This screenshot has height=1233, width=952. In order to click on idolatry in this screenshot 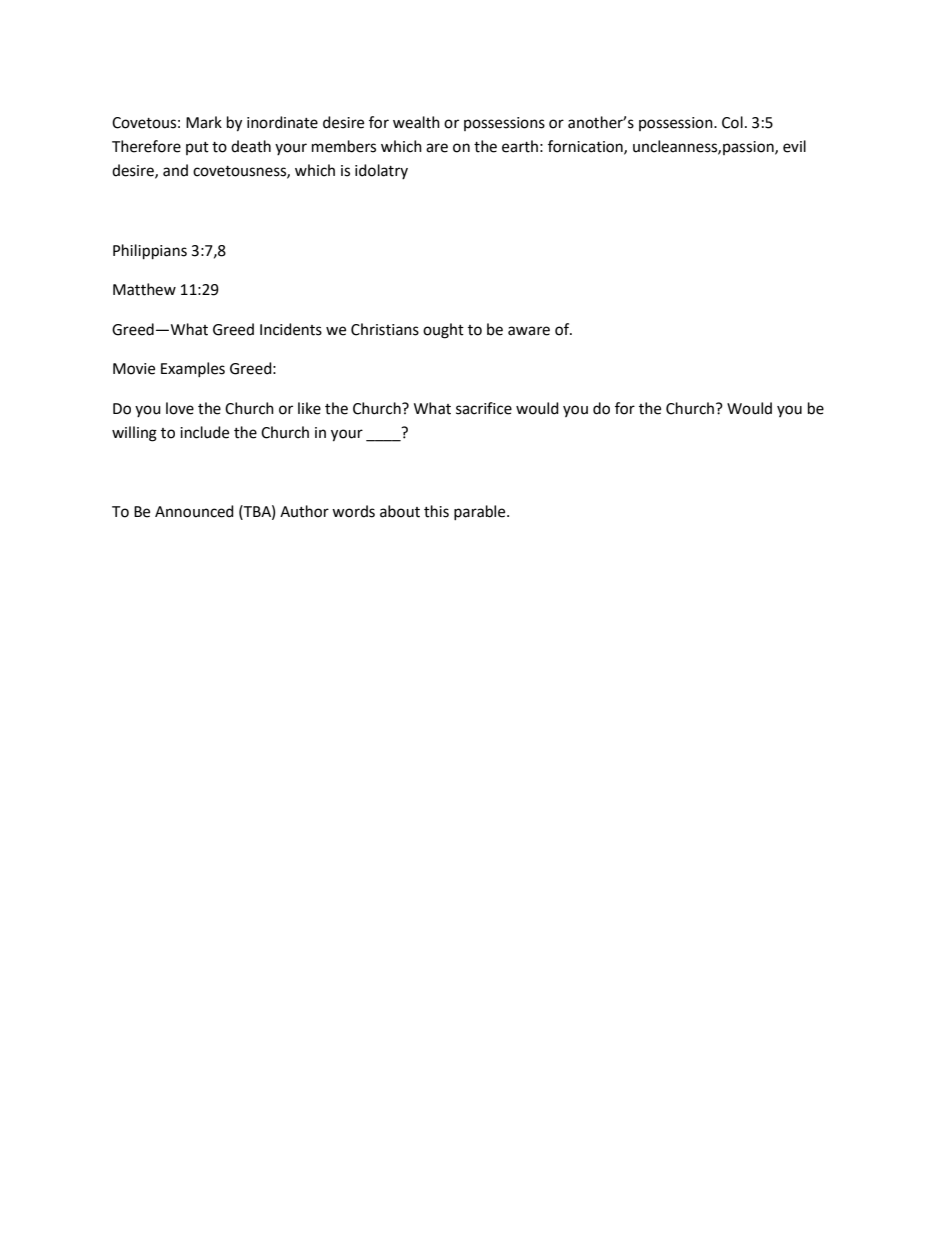, I will do `click(381, 171)`.
